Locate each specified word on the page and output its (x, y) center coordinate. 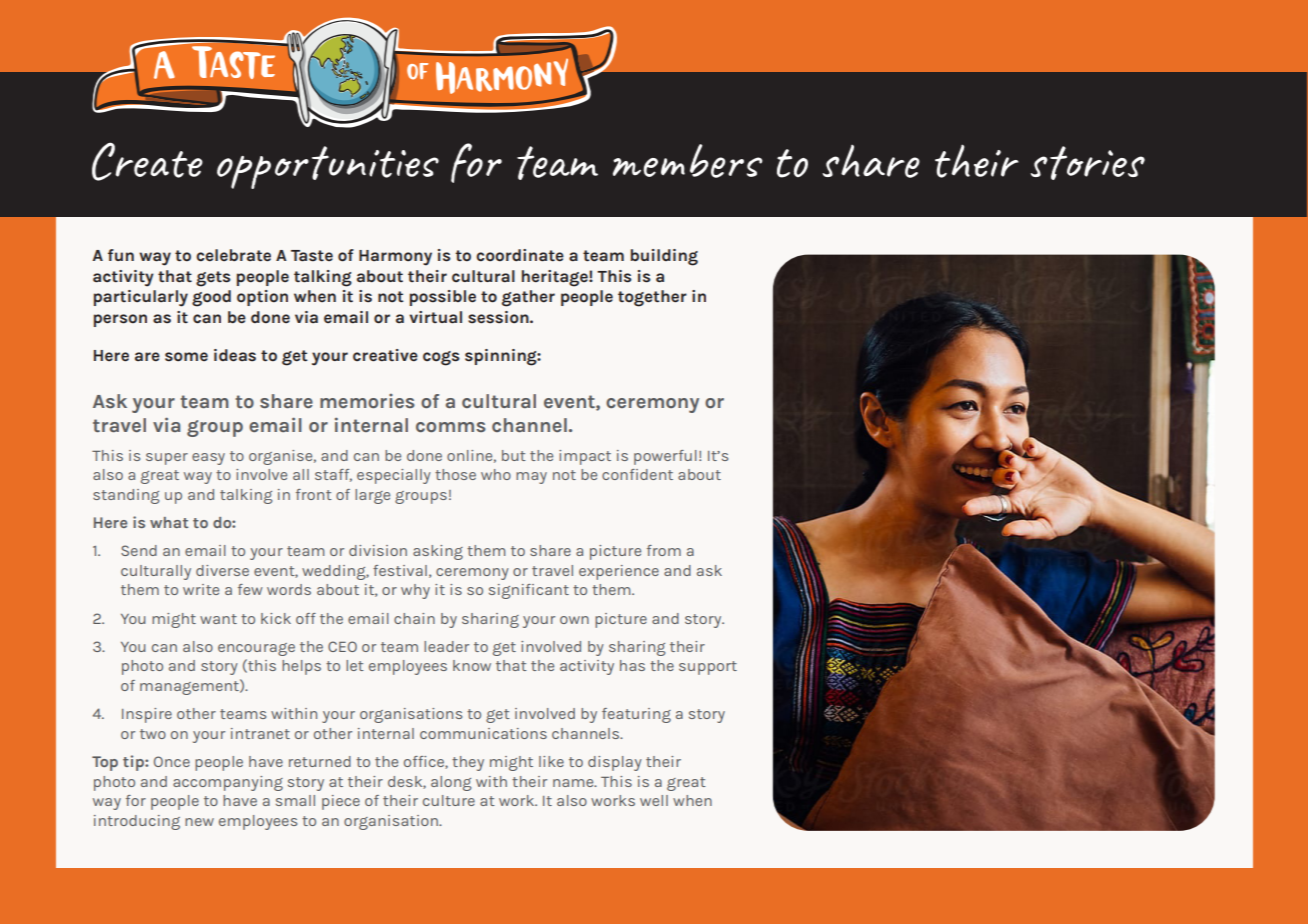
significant (529, 591)
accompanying (228, 783)
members (687, 161)
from (664, 550)
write (201, 589)
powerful (665, 457)
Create (147, 161)
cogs (441, 358)
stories (1088, 163)
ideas (235, 355)
